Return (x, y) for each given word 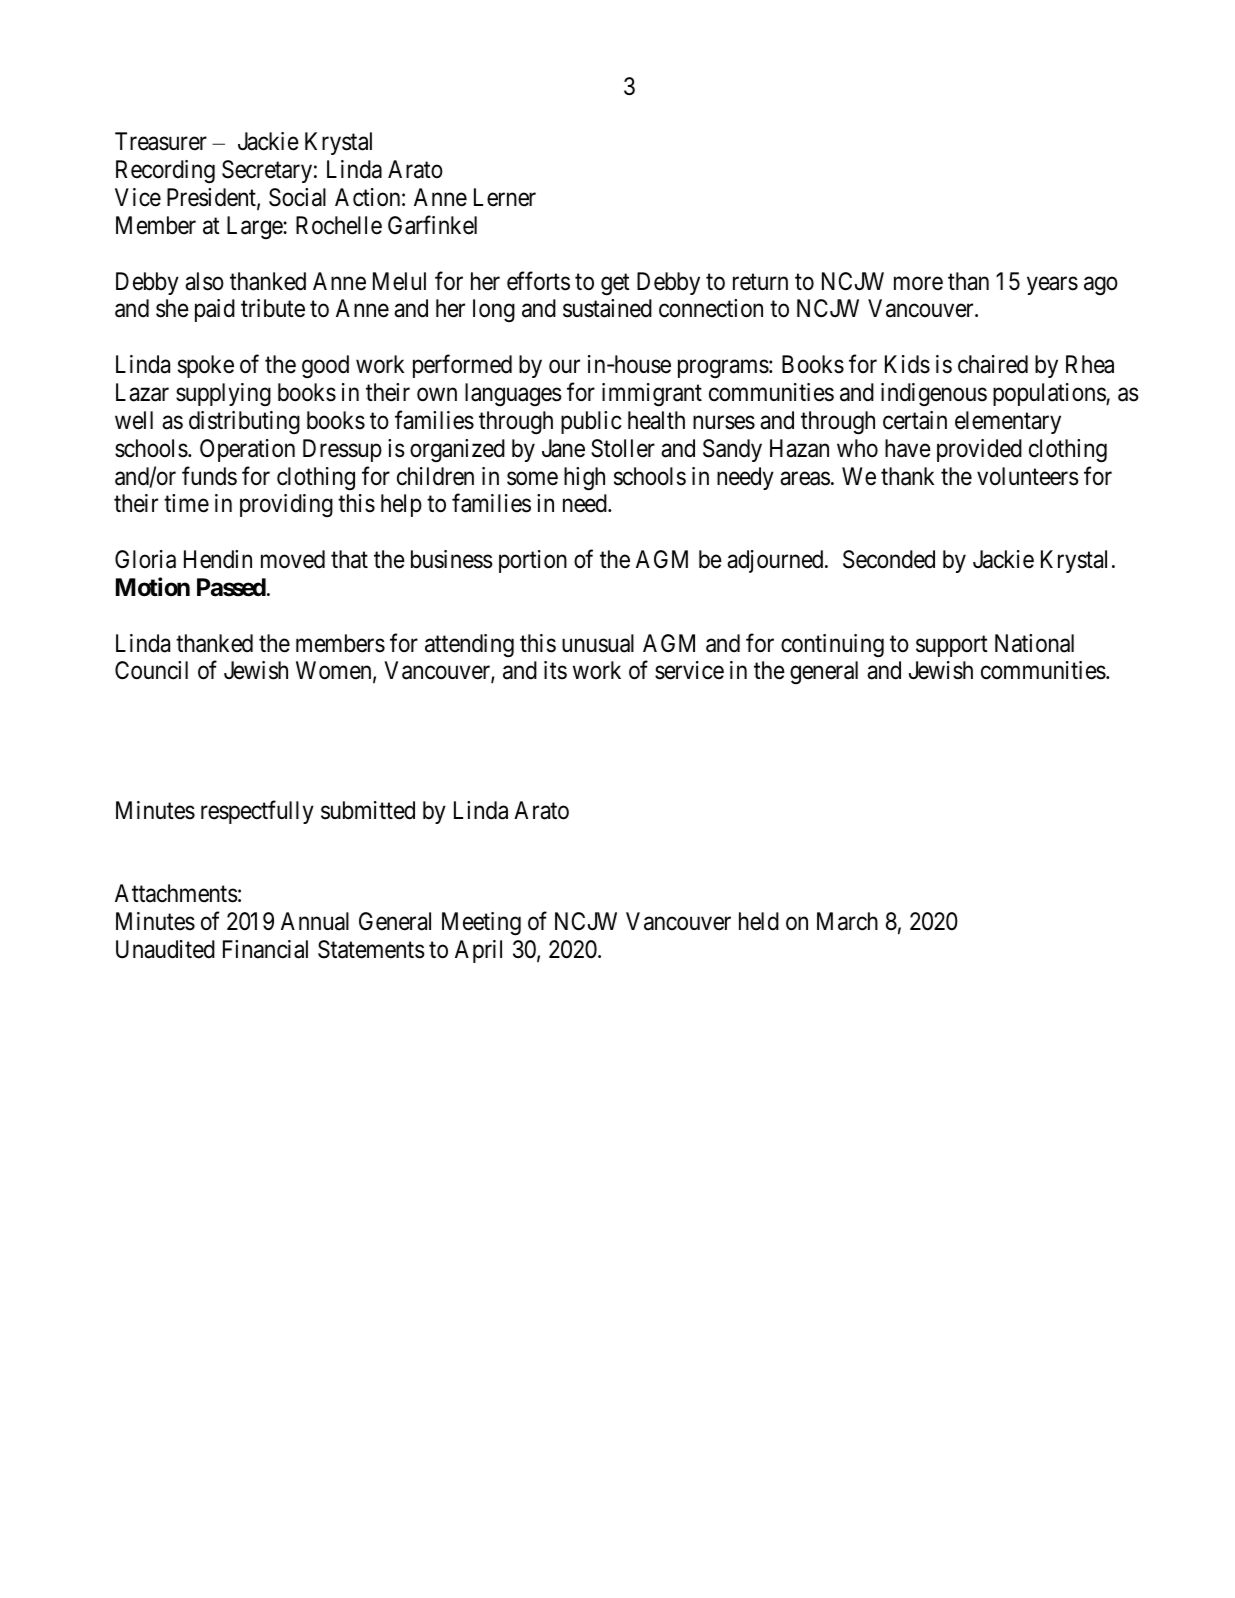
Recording (165, 172)
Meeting (481, 924)
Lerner (505, 197)
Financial (265, 949)
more (918, 283)
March (847, 921)
